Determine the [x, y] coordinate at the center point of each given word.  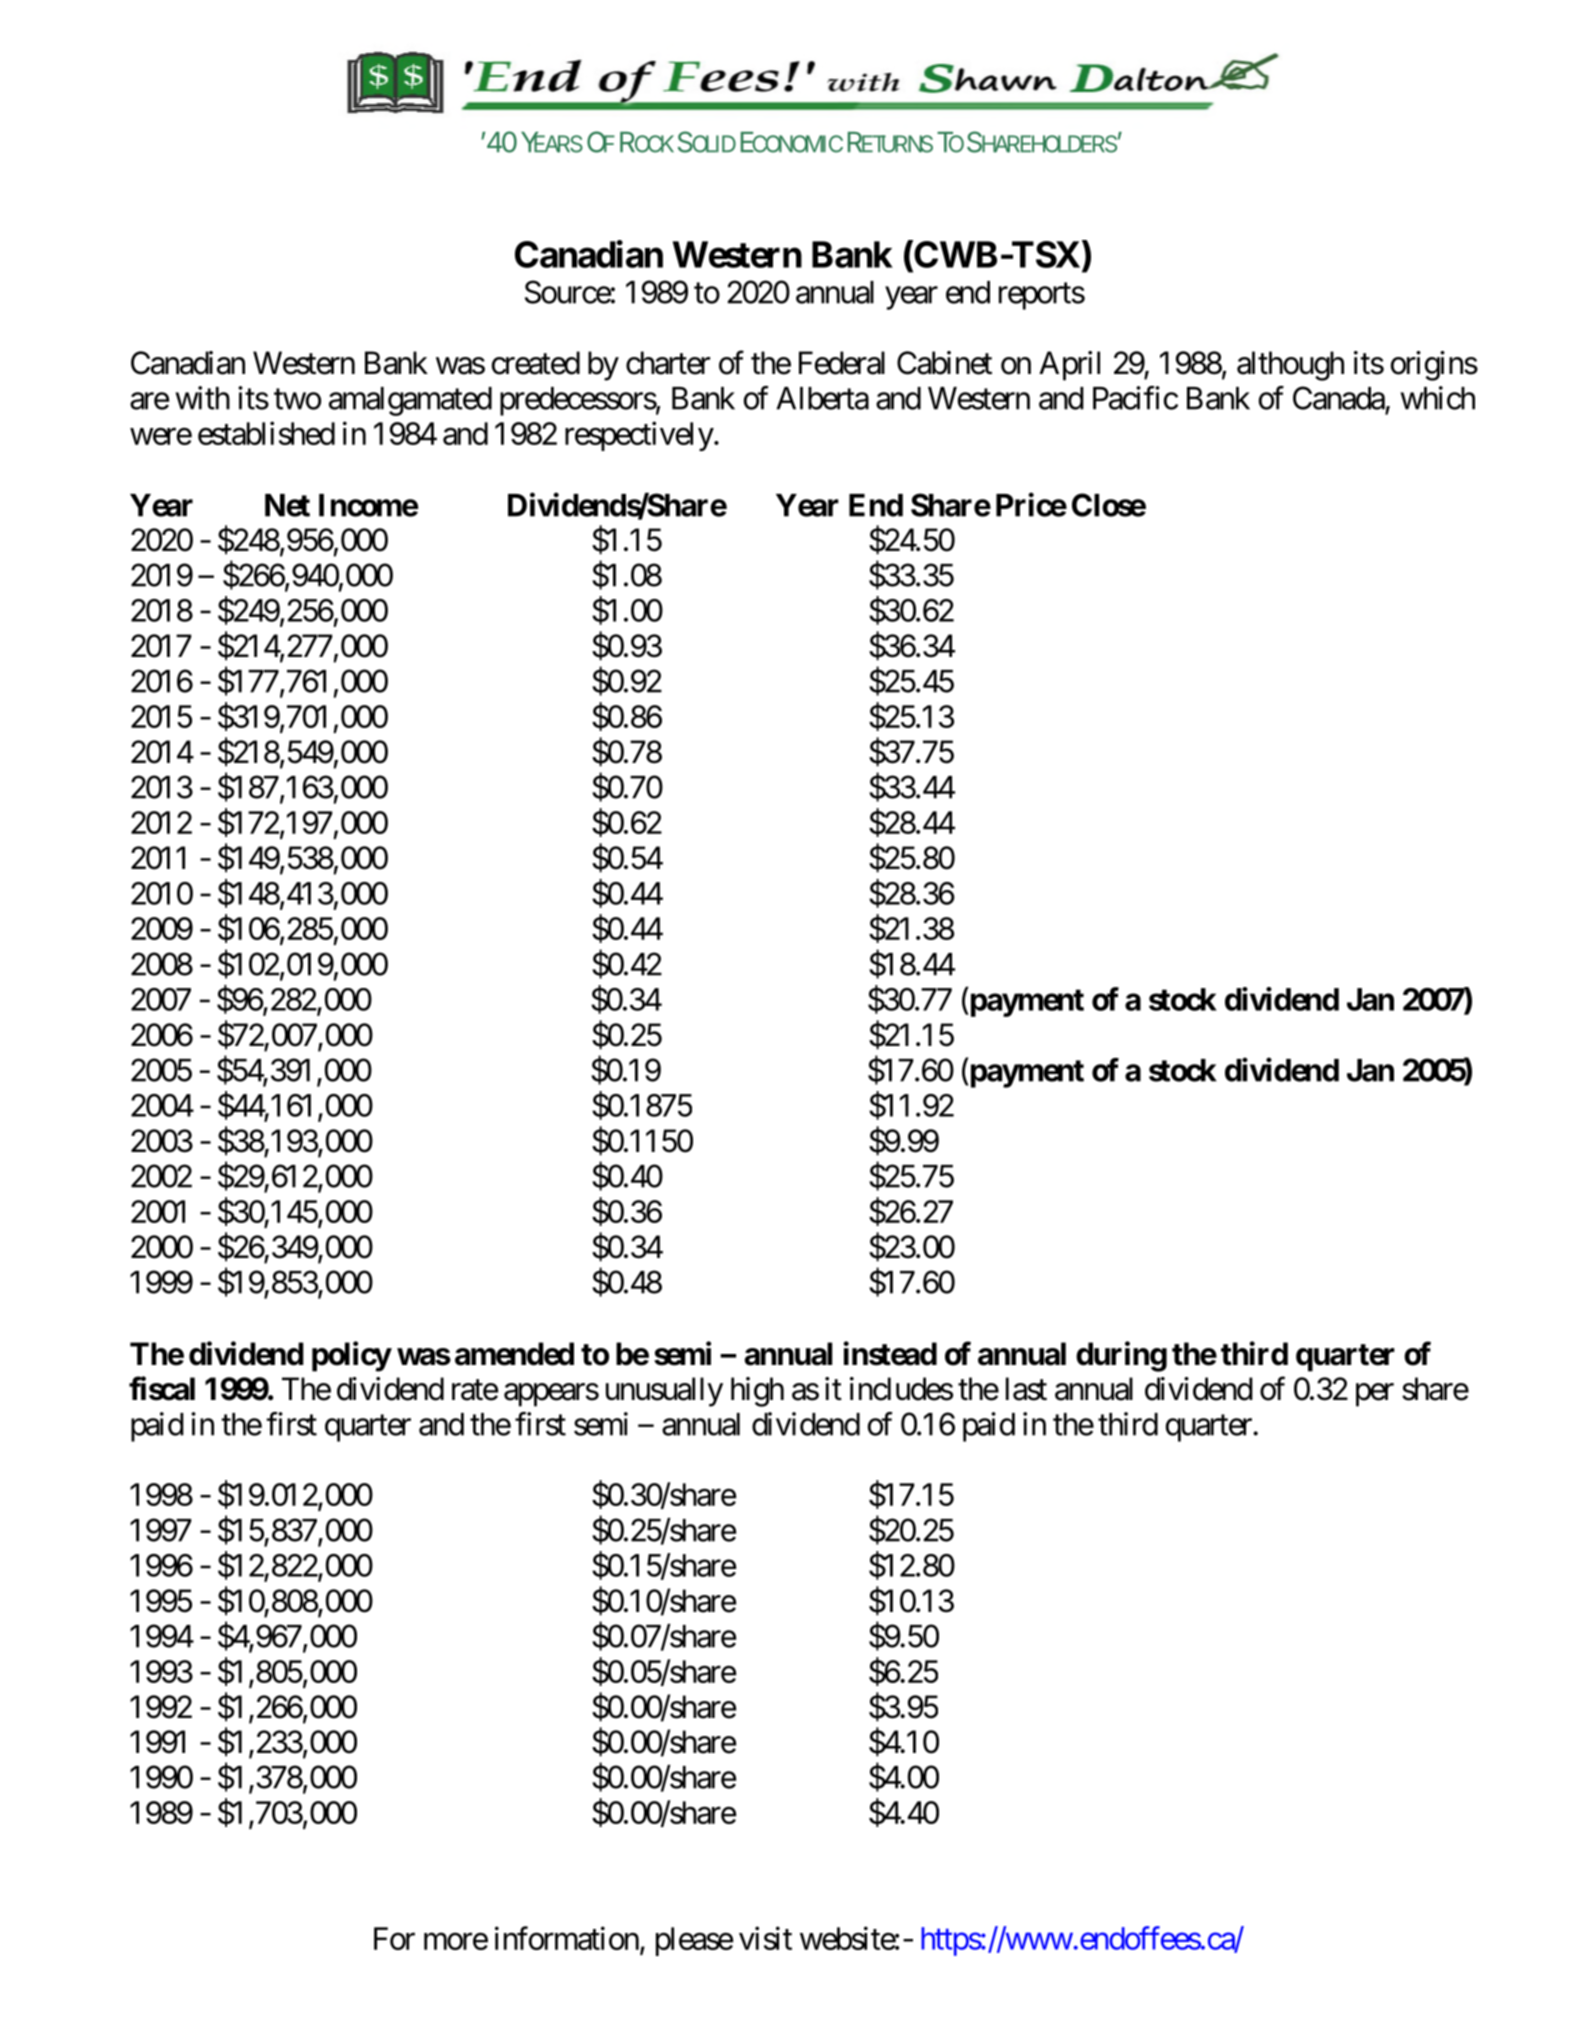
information [567, 1938]
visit [765, 1938]
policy [351, 1356]
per [1375, 1395]
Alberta [822, 398]
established [266, 433]
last [1026, 1389]
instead [890, 1353]
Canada [1339, 398]
